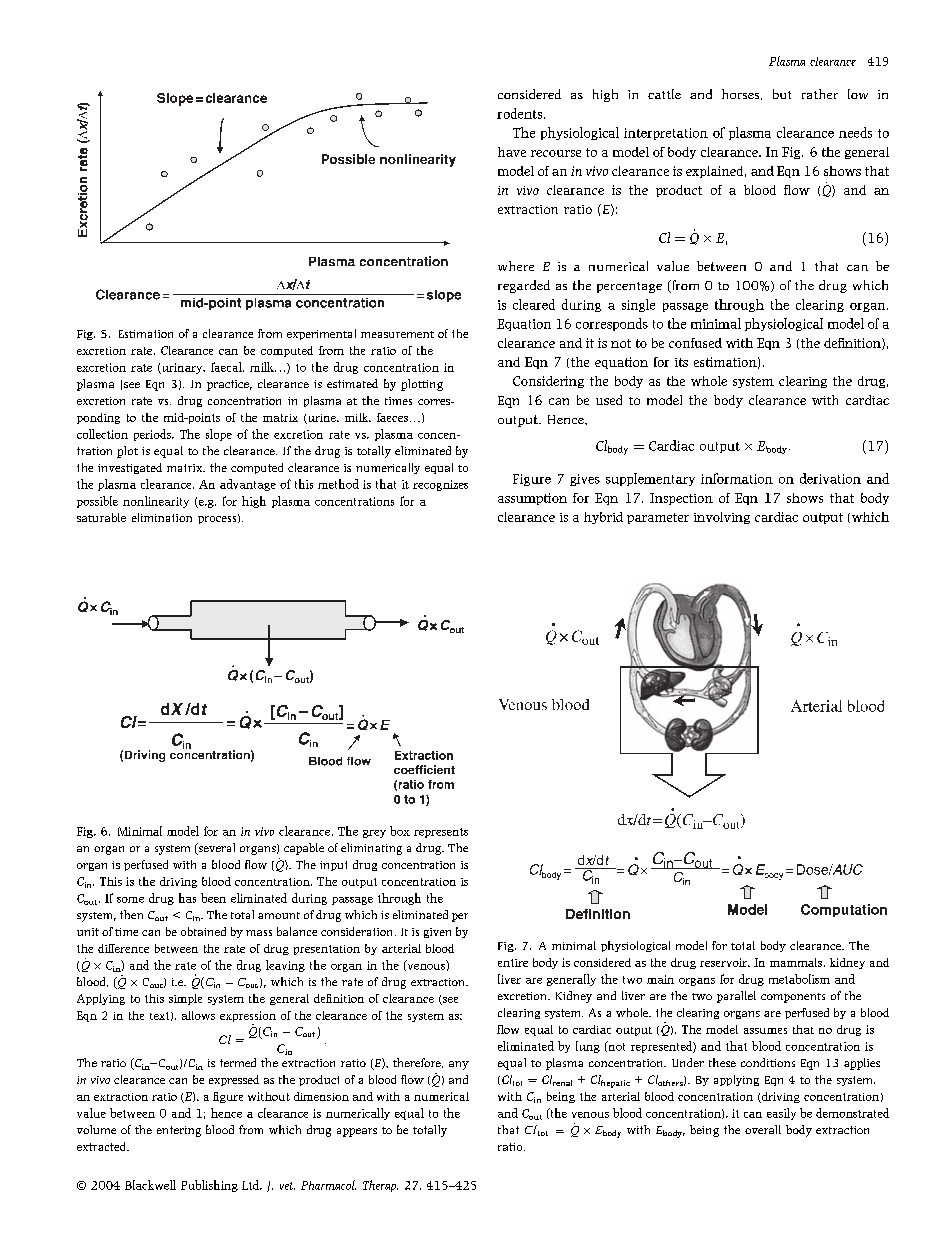 This screenshot has height=1251, width=952. Describe the element at coordinates (162, 517) in the screenshot. I see `elimination` at that location.
